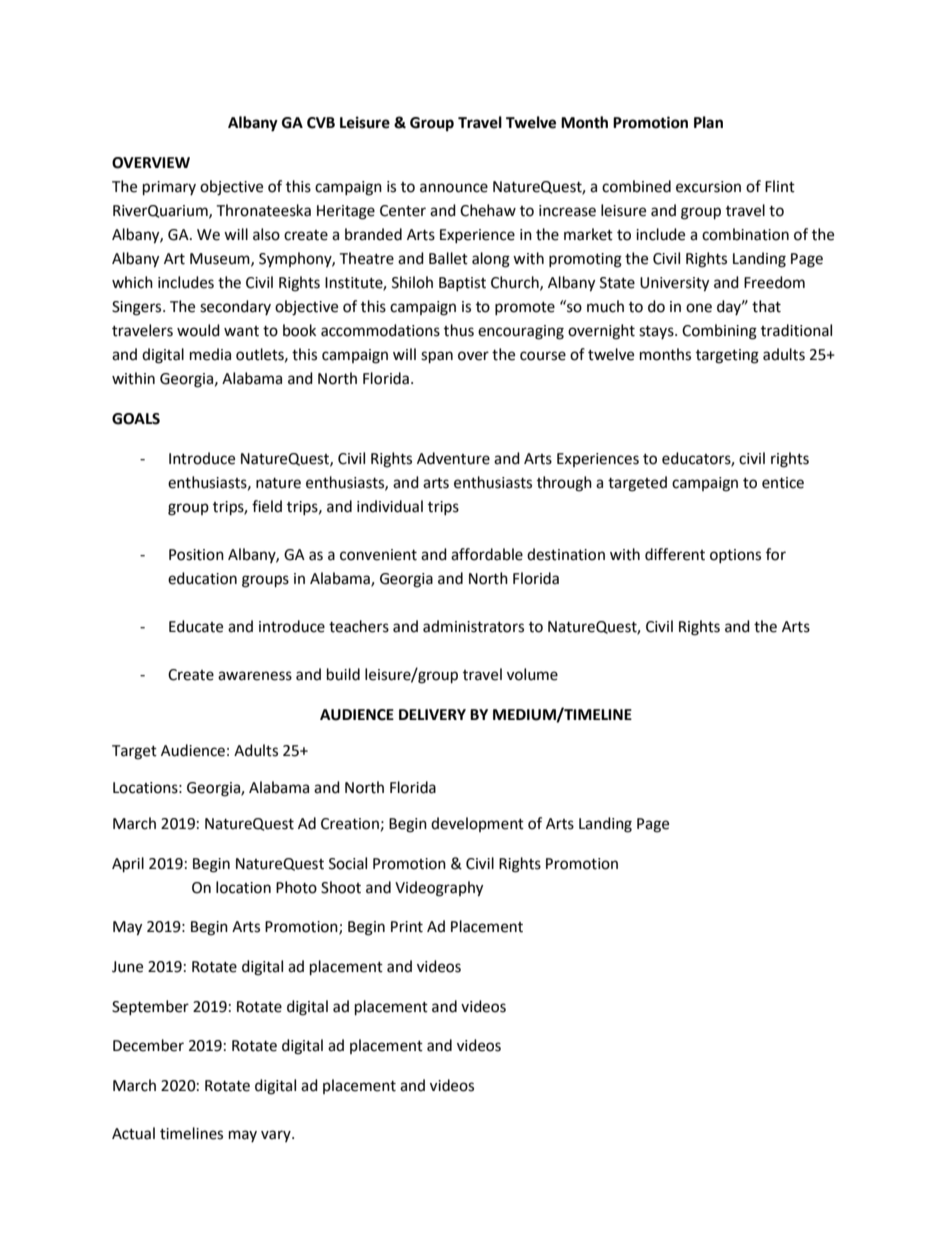 The width and height of the screenshot is (952, 1233). What do you see at coordinates (477, 824) in the screenshot?
I see `development` at bounding box center [477, 824].
